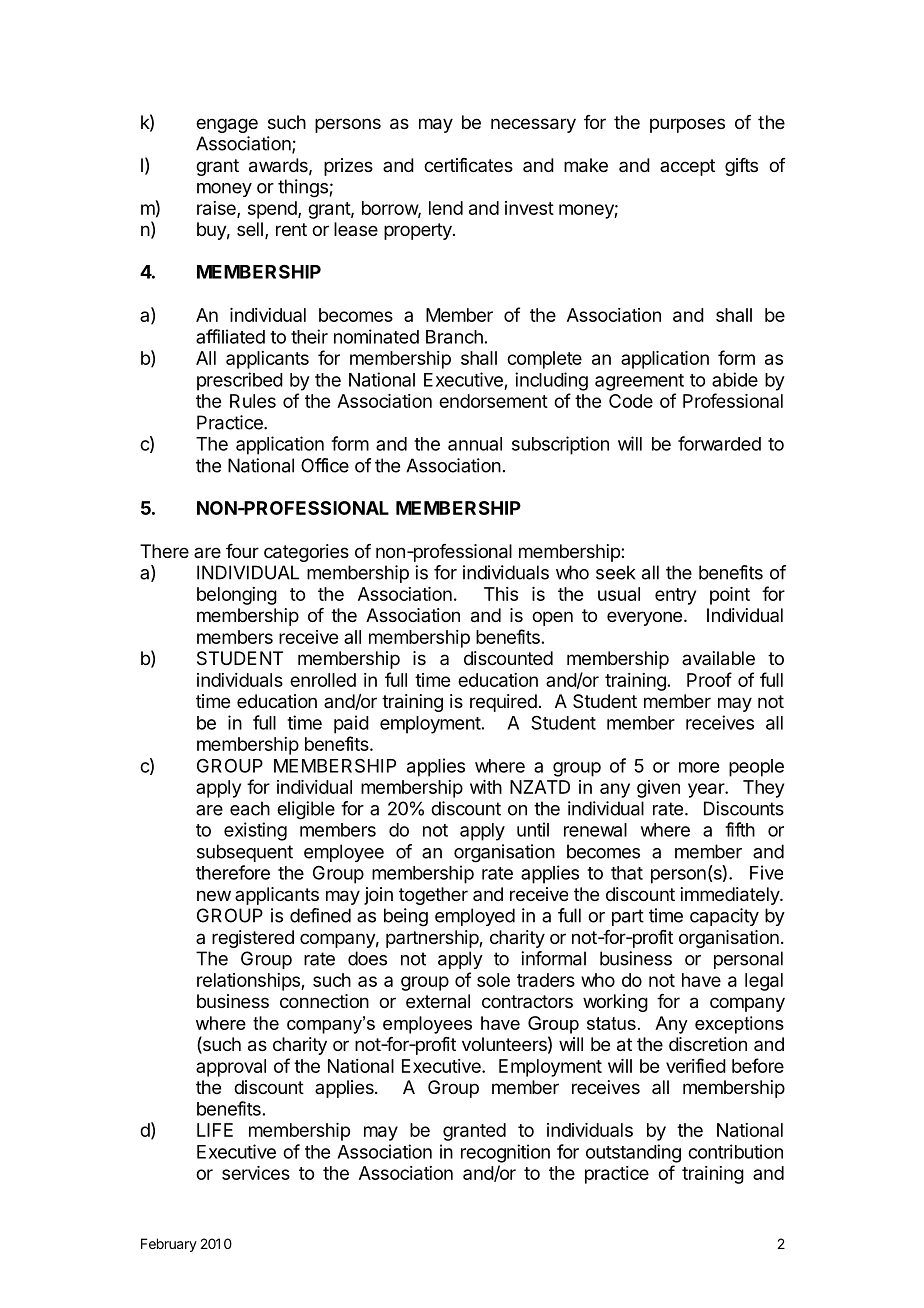 This page has height=1308, width=924. What do you see at coordinates (256, 1173) in the page?
I see `services` at bounding box center [256, 1173].
